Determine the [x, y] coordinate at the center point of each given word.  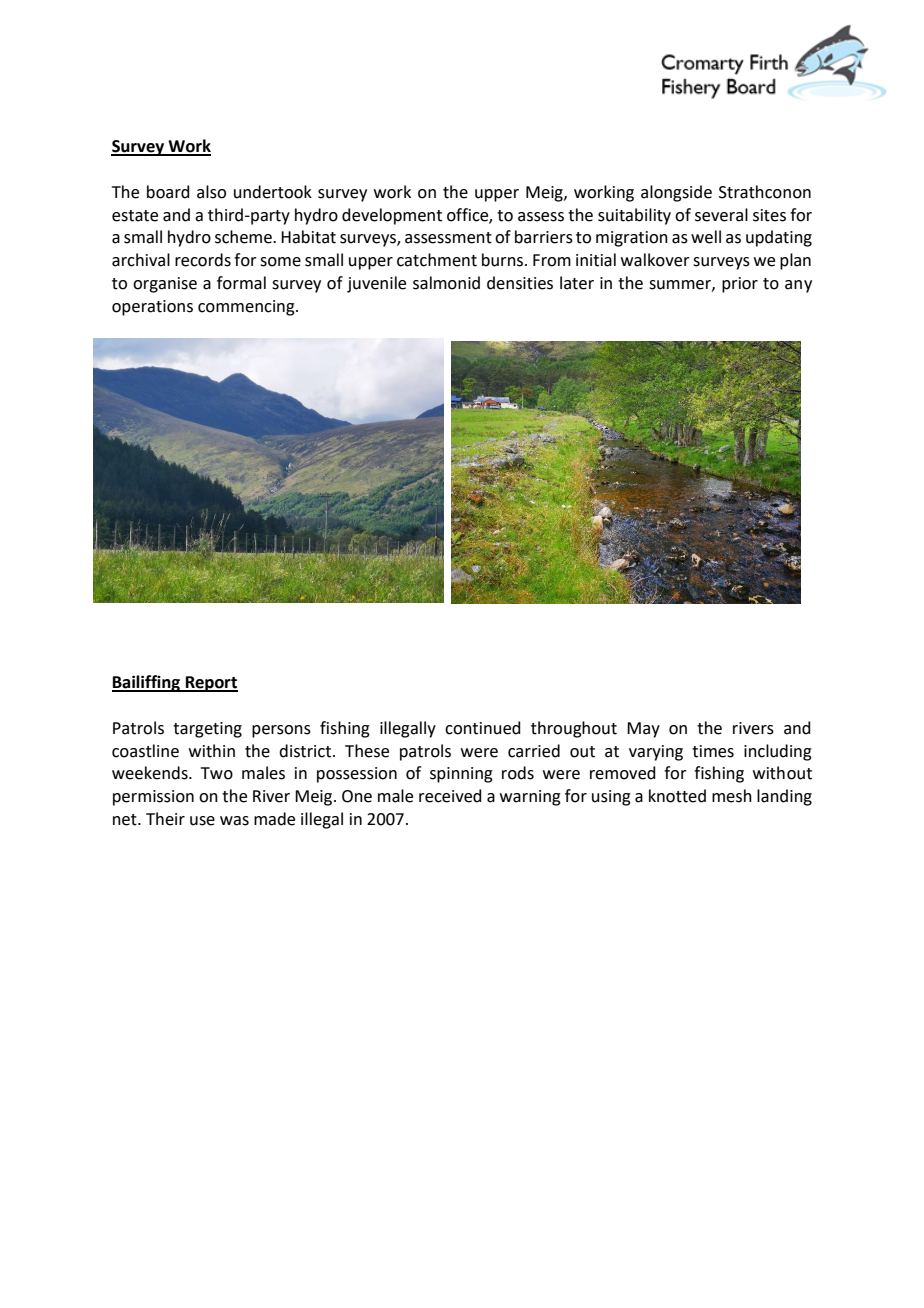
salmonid [446, 283]
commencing [247, 308]
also [211, 192]
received [450, 796]
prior [740, 285]
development [392, 216]
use [202, 821]
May [643, 730]
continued [483, 728]
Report [210, 684]
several [721, 215]
